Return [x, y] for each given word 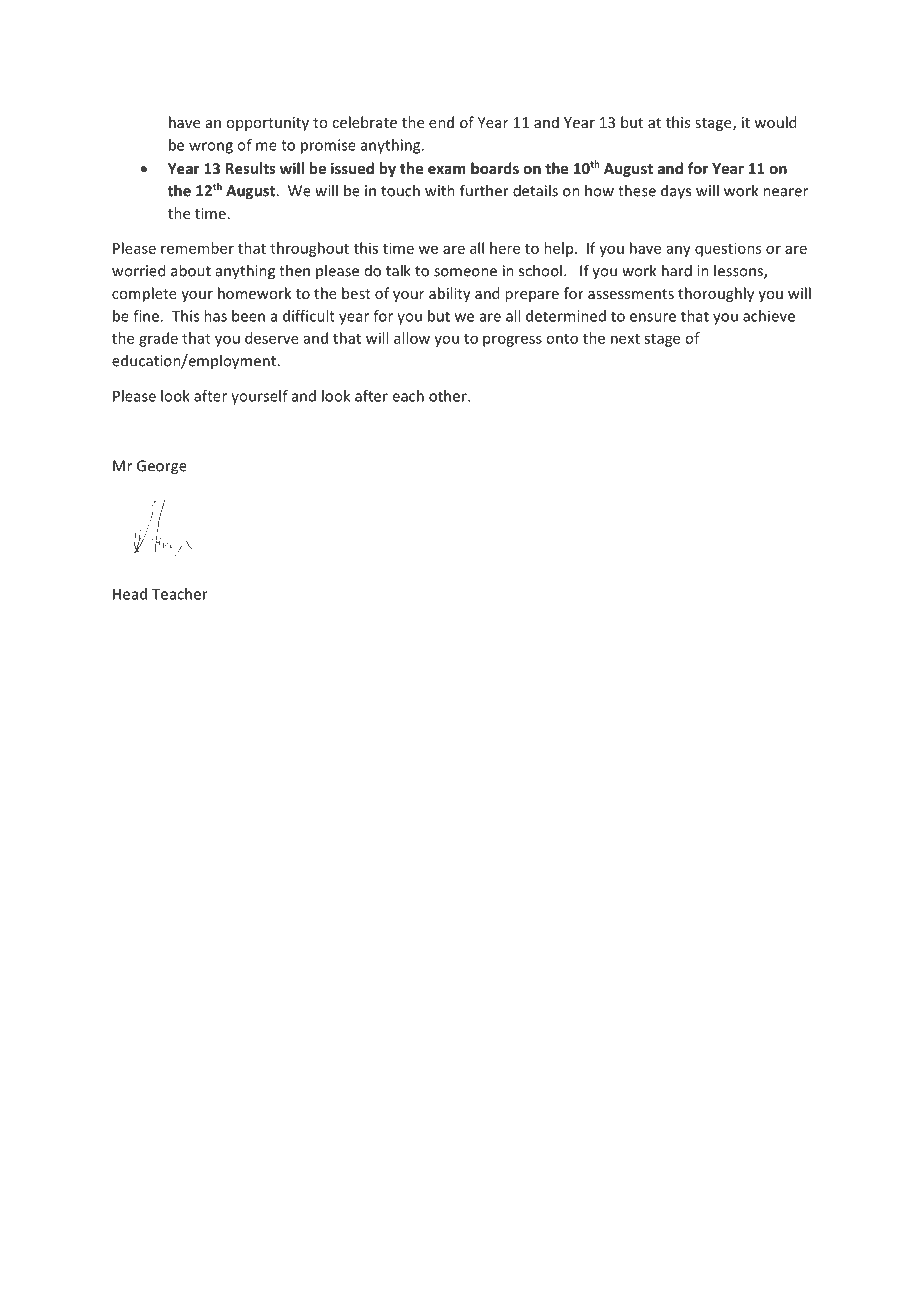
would [775, 122]
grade [158, 339]
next [625, 339]
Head [130, 594]
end [441, 122]
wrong [211, 148]
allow [412, 338]
